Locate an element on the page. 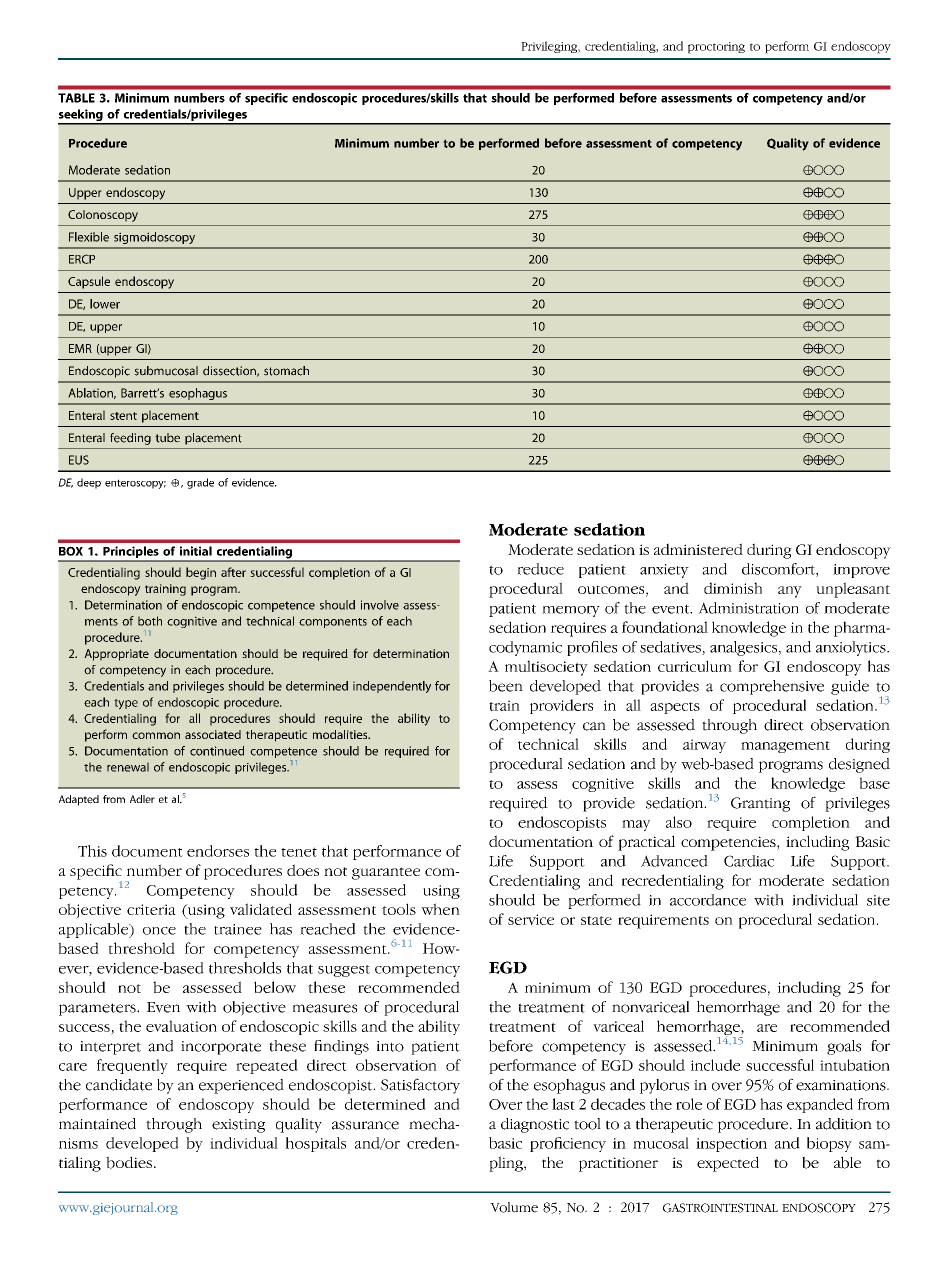 The height and width of the document is (1275, 952). Administration is located at coordinates (748, 608).
